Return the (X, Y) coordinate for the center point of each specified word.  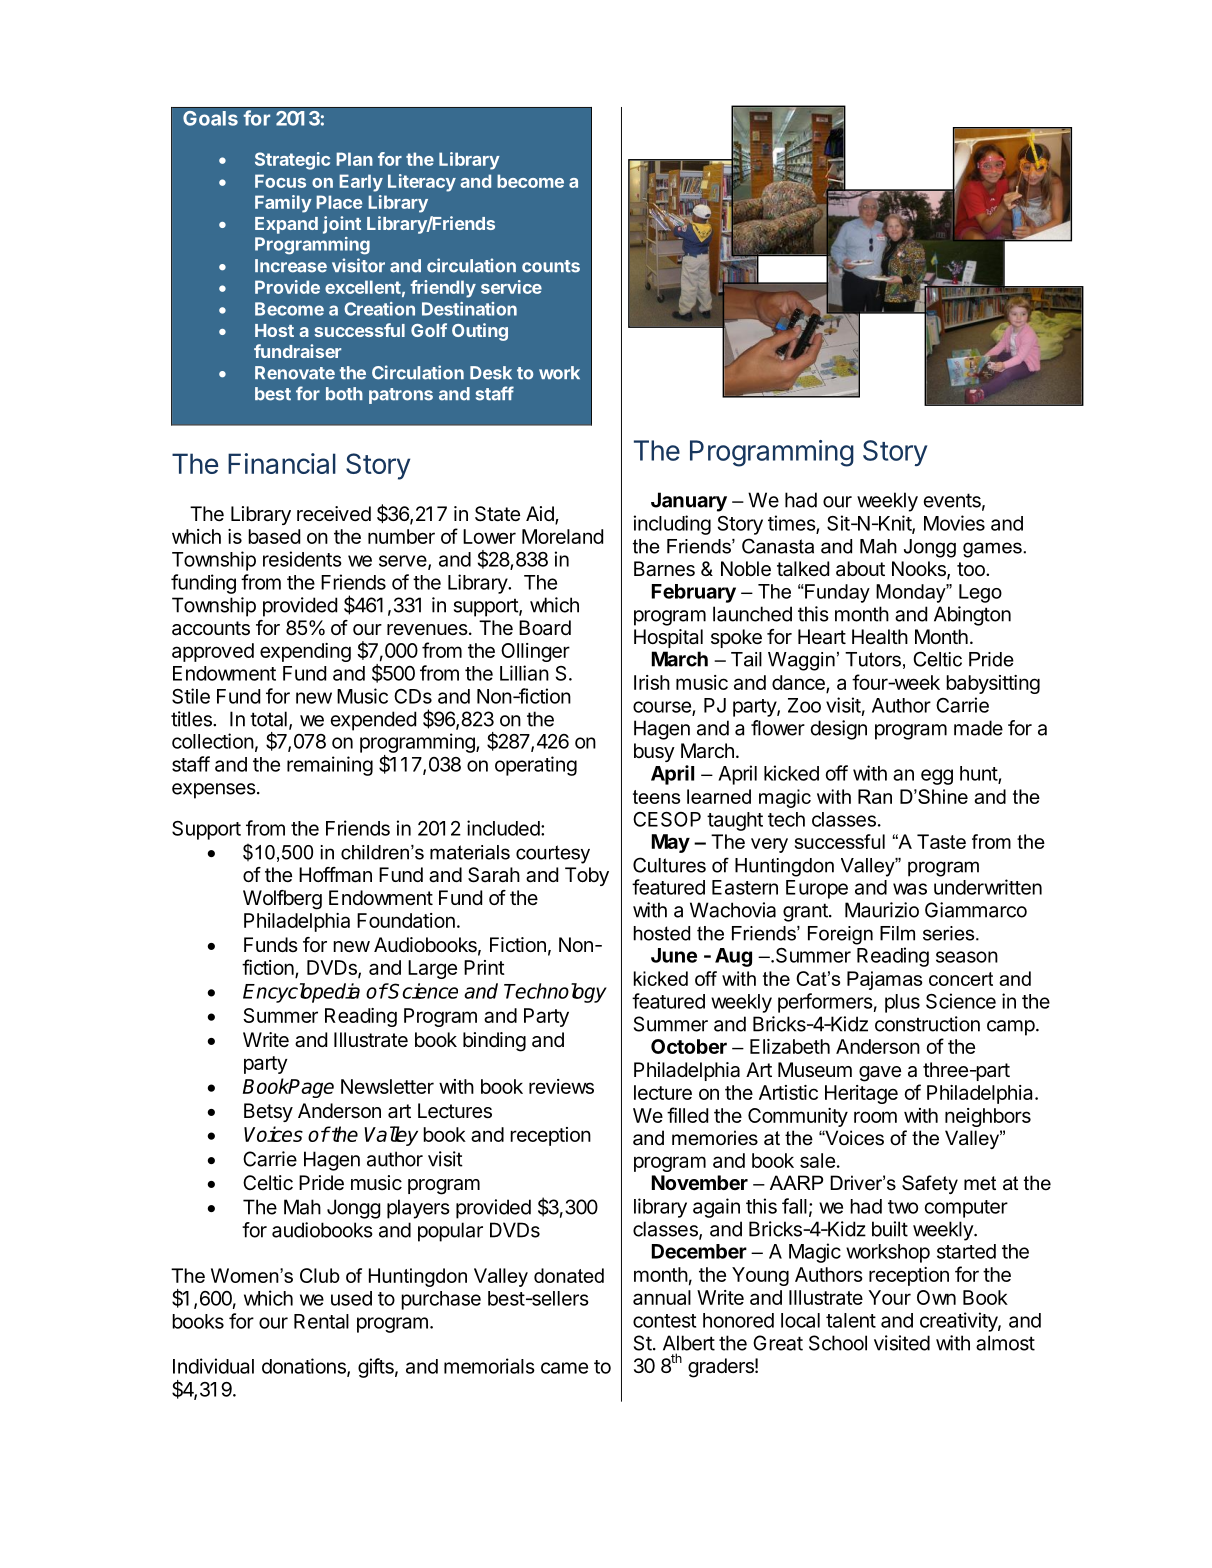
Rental (321, 1321)
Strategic (292, 161)
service (511, 287)
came (564, 1368)
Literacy (422, 183)
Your (889, 1297)
